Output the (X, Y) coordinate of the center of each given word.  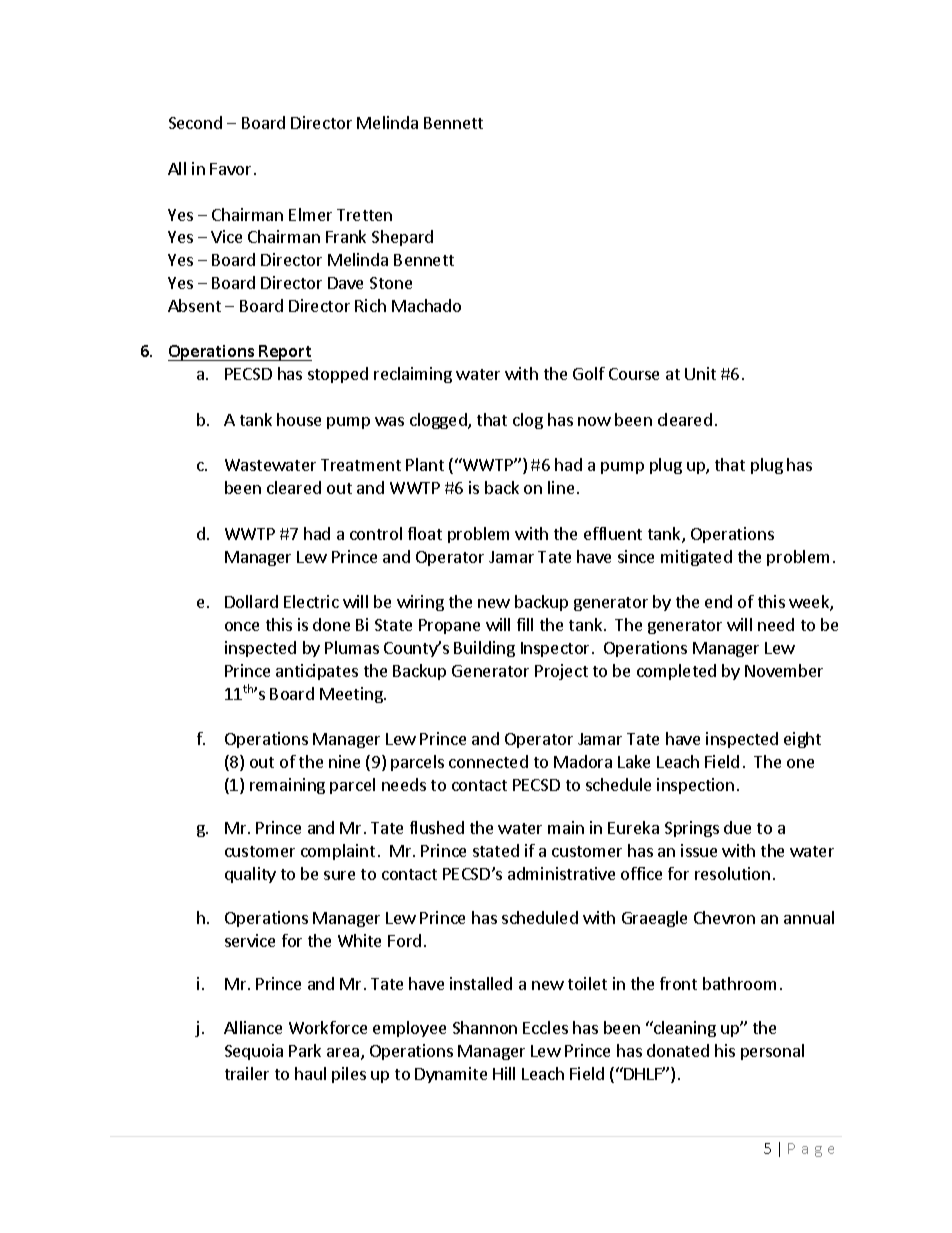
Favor (230, 169)
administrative (561, 873)
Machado (426, 305)
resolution (732, 873)
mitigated (696, 558)
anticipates (317, 672)
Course (634, 374)
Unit (700, 373)
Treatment (361, 465)
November (784, 670)
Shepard (402, 238)
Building (484, 649)
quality (250, 875)
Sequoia (254, 1052)
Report (285, 353)
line (561, 487)
